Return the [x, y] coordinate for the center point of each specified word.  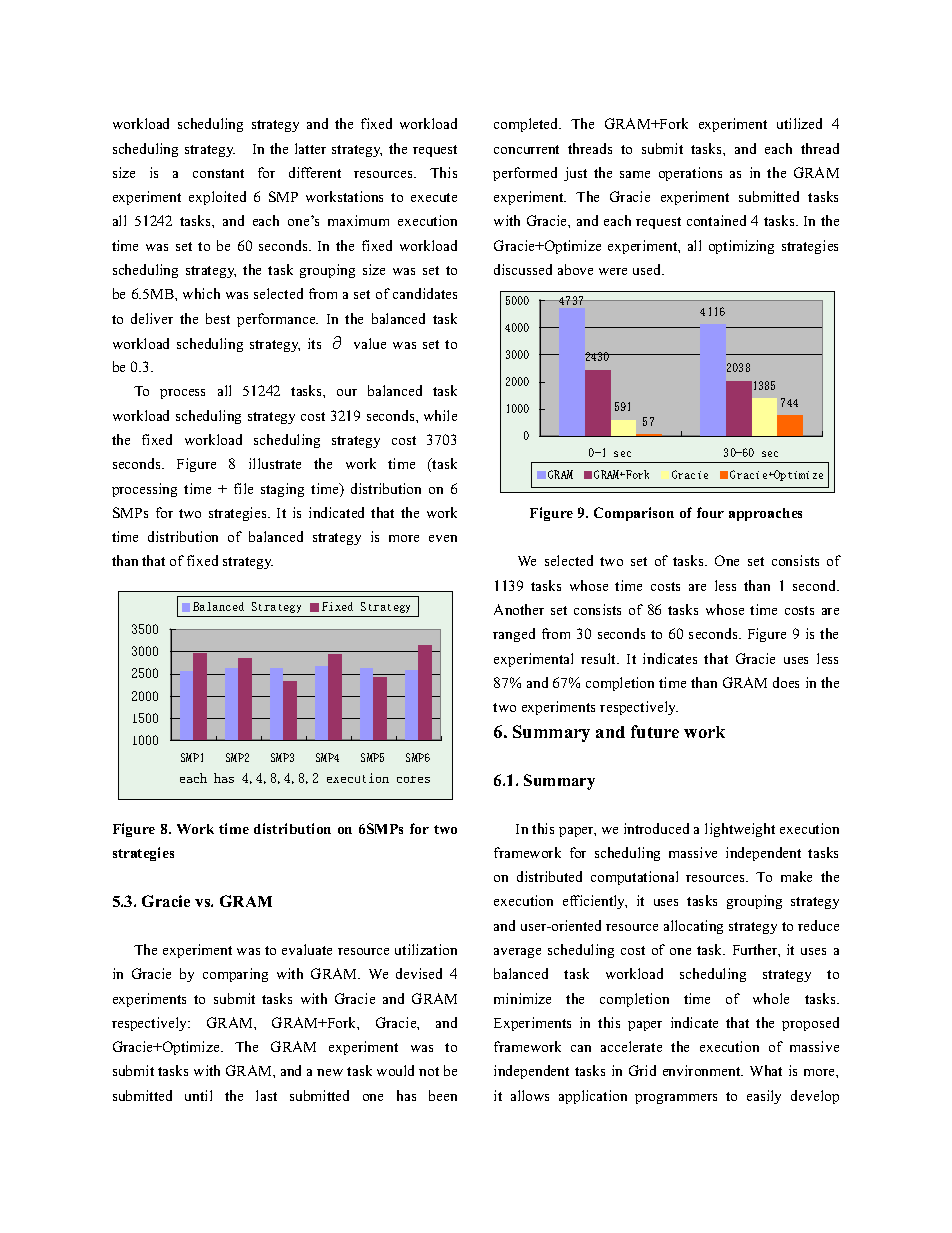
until [198, 1095]
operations [690, 174]
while [440, 415]
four [710, 512]
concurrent [526, 149]
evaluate [307, 949]
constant [218, 173]
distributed [549, 876]
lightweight [740, 830]
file [243, 488]
